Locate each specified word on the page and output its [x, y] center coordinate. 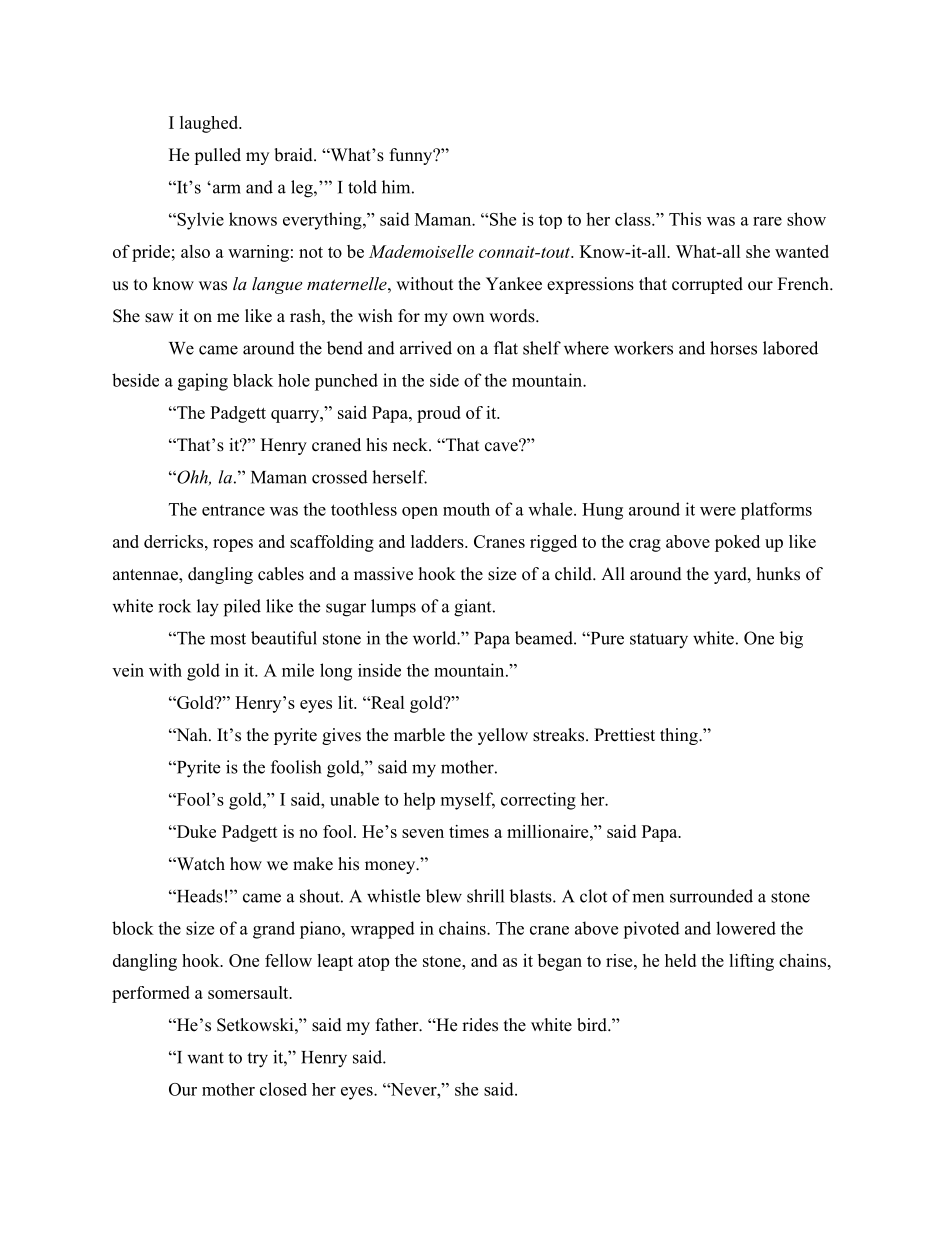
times [469, 831]
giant [474, 608]
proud [439, 414]
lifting [751, 962]
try [257, 1060]
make [313, 864]
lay [208, 608]
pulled [217, 156]
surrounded [711, 896]
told [362, 187]
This [685, 219]
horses [733, 348]
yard [731, 575]
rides [480, 1025]
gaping [203, 382]
